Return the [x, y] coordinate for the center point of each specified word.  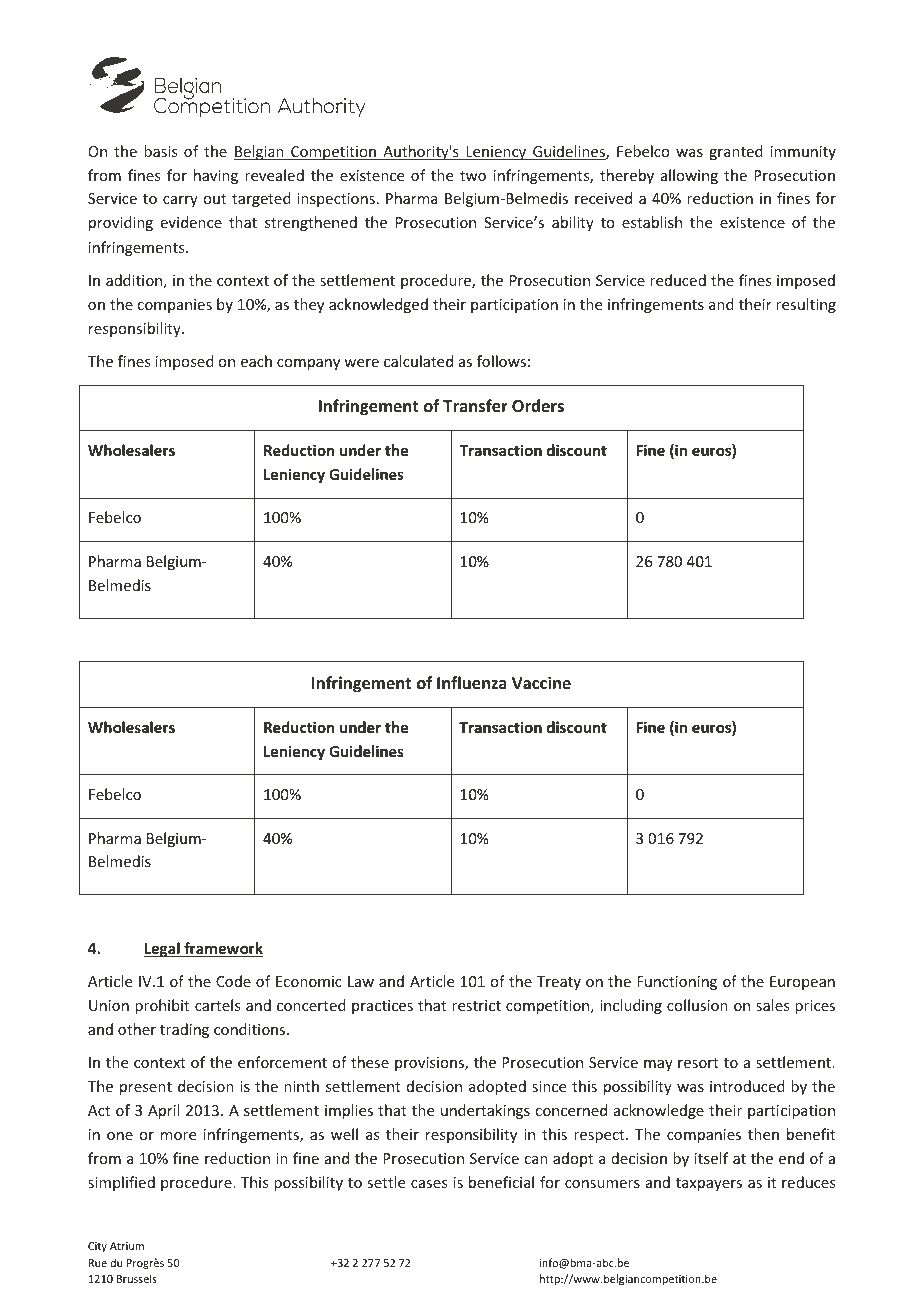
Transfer [475, 405]
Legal [163, 949]
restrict [476, 1005]
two [473, 176]
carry [180, 201]
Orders [538, 405]
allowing [689, 176]
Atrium [127, 1246]
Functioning [677, 983]
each [256, 361]
